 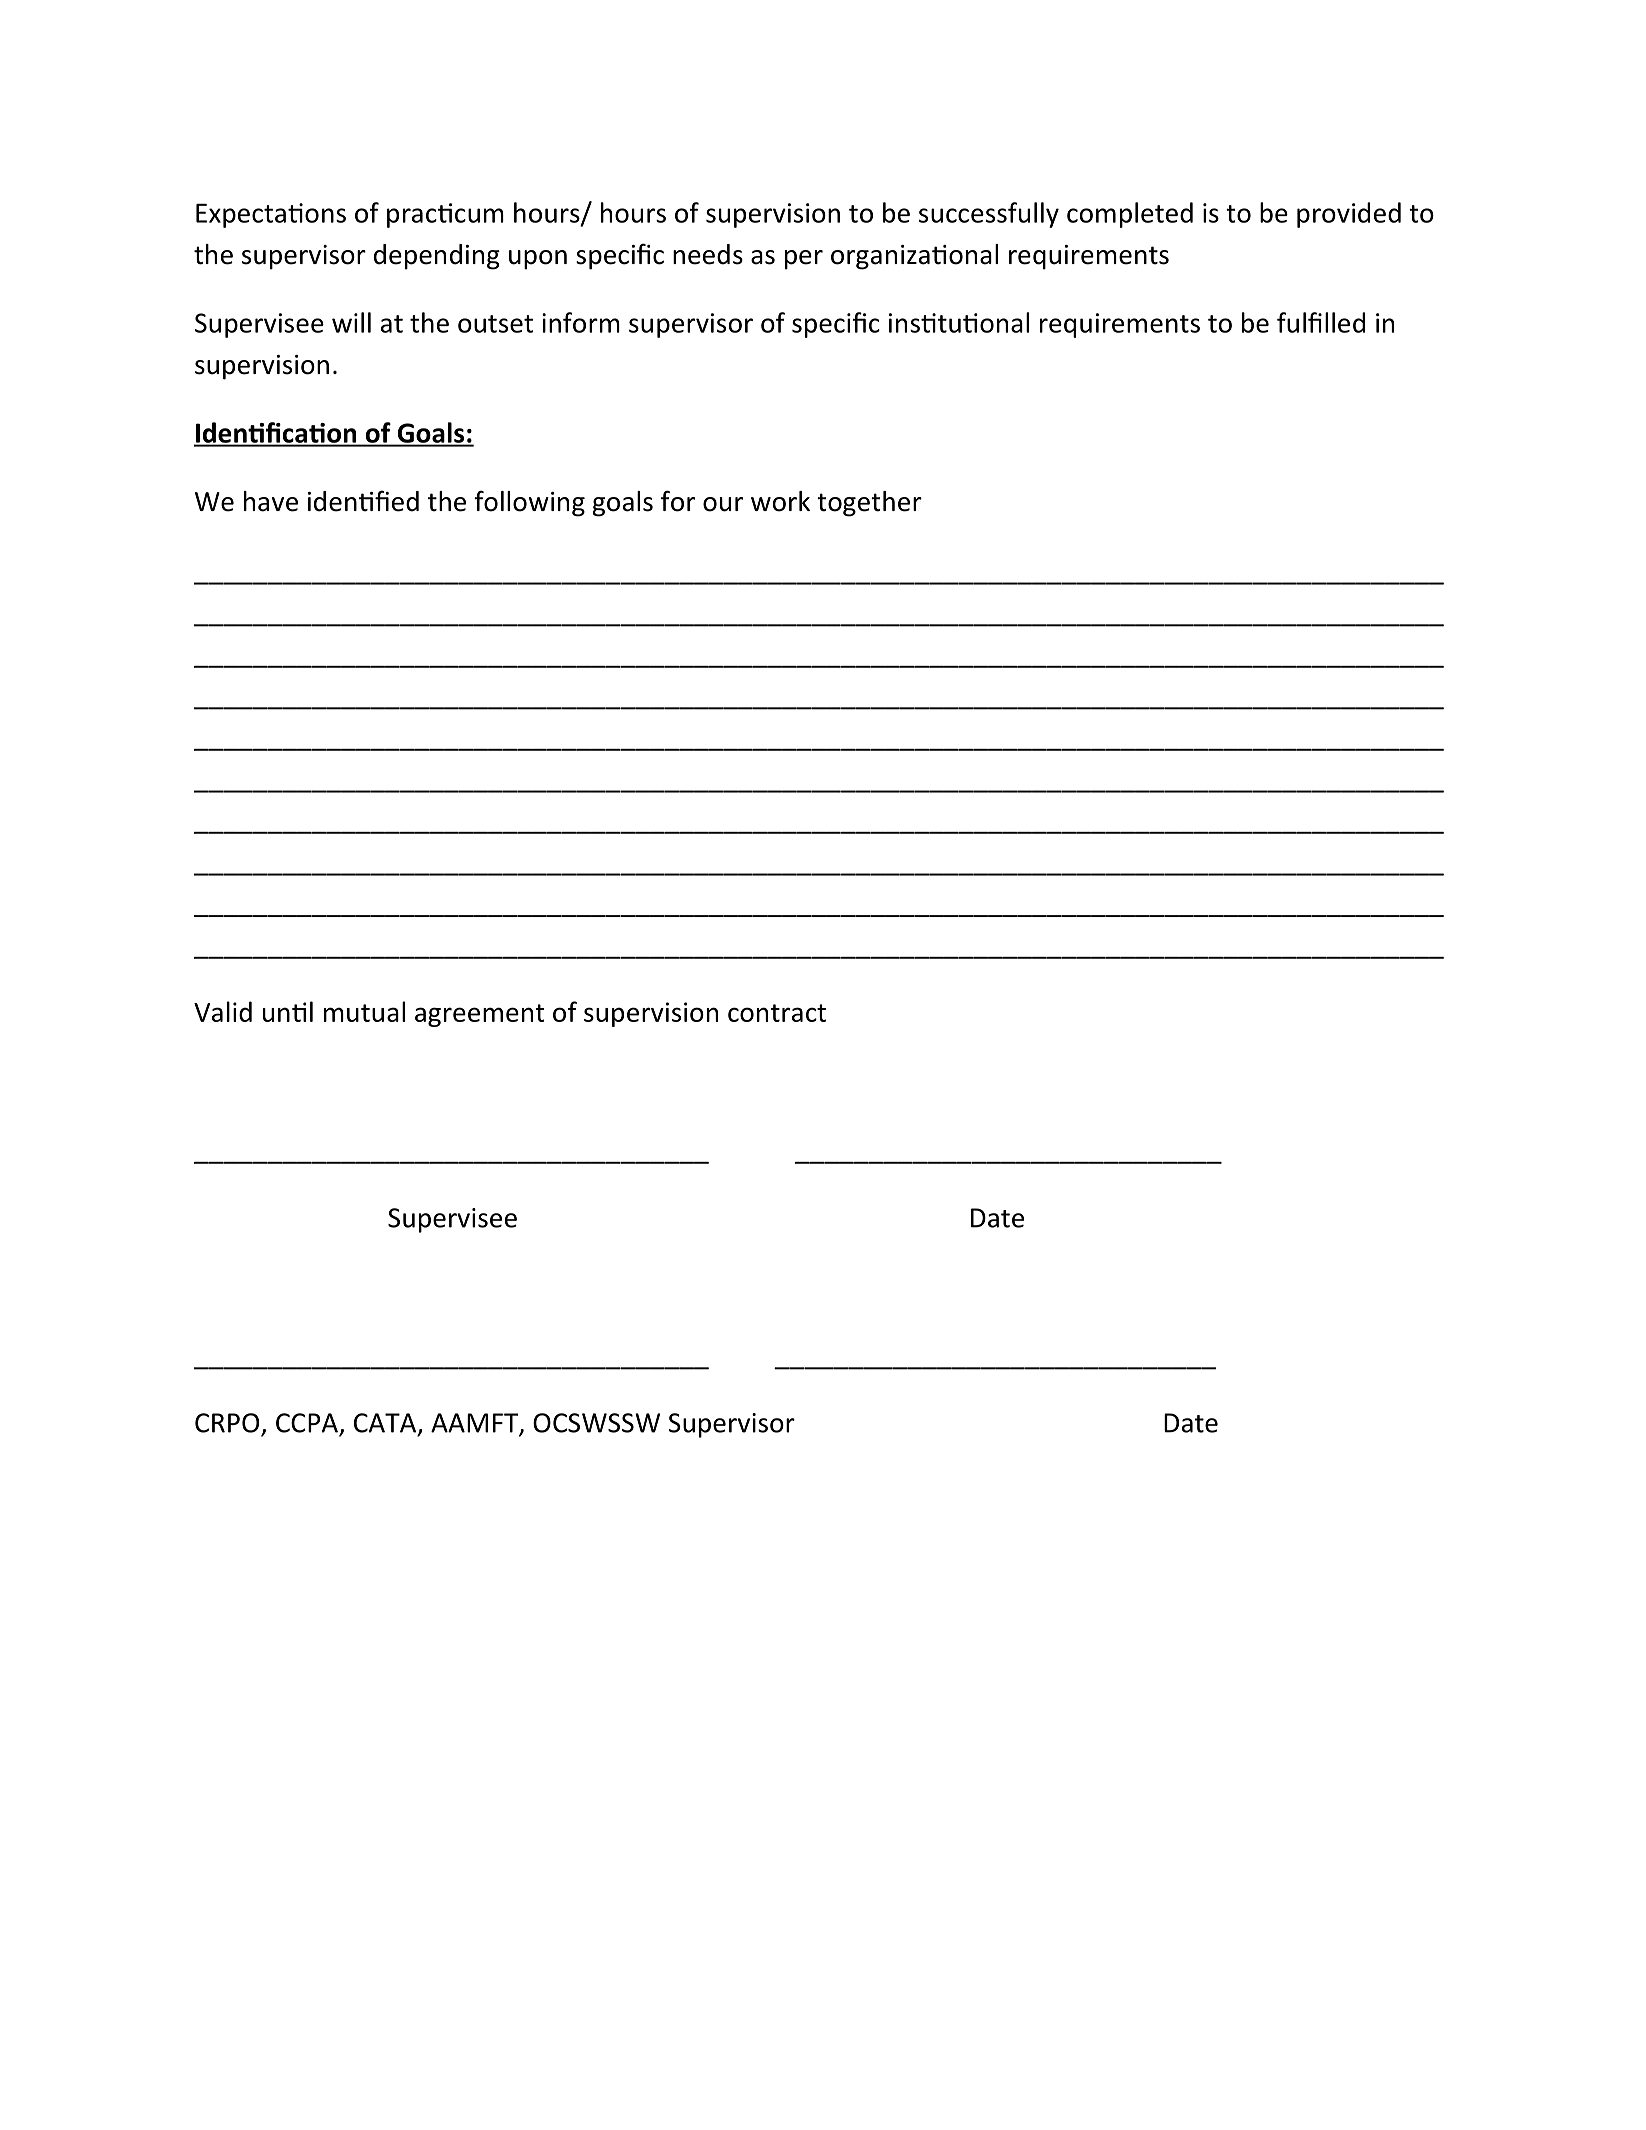 I want to click on contract, so click(x=777, y=1013).
